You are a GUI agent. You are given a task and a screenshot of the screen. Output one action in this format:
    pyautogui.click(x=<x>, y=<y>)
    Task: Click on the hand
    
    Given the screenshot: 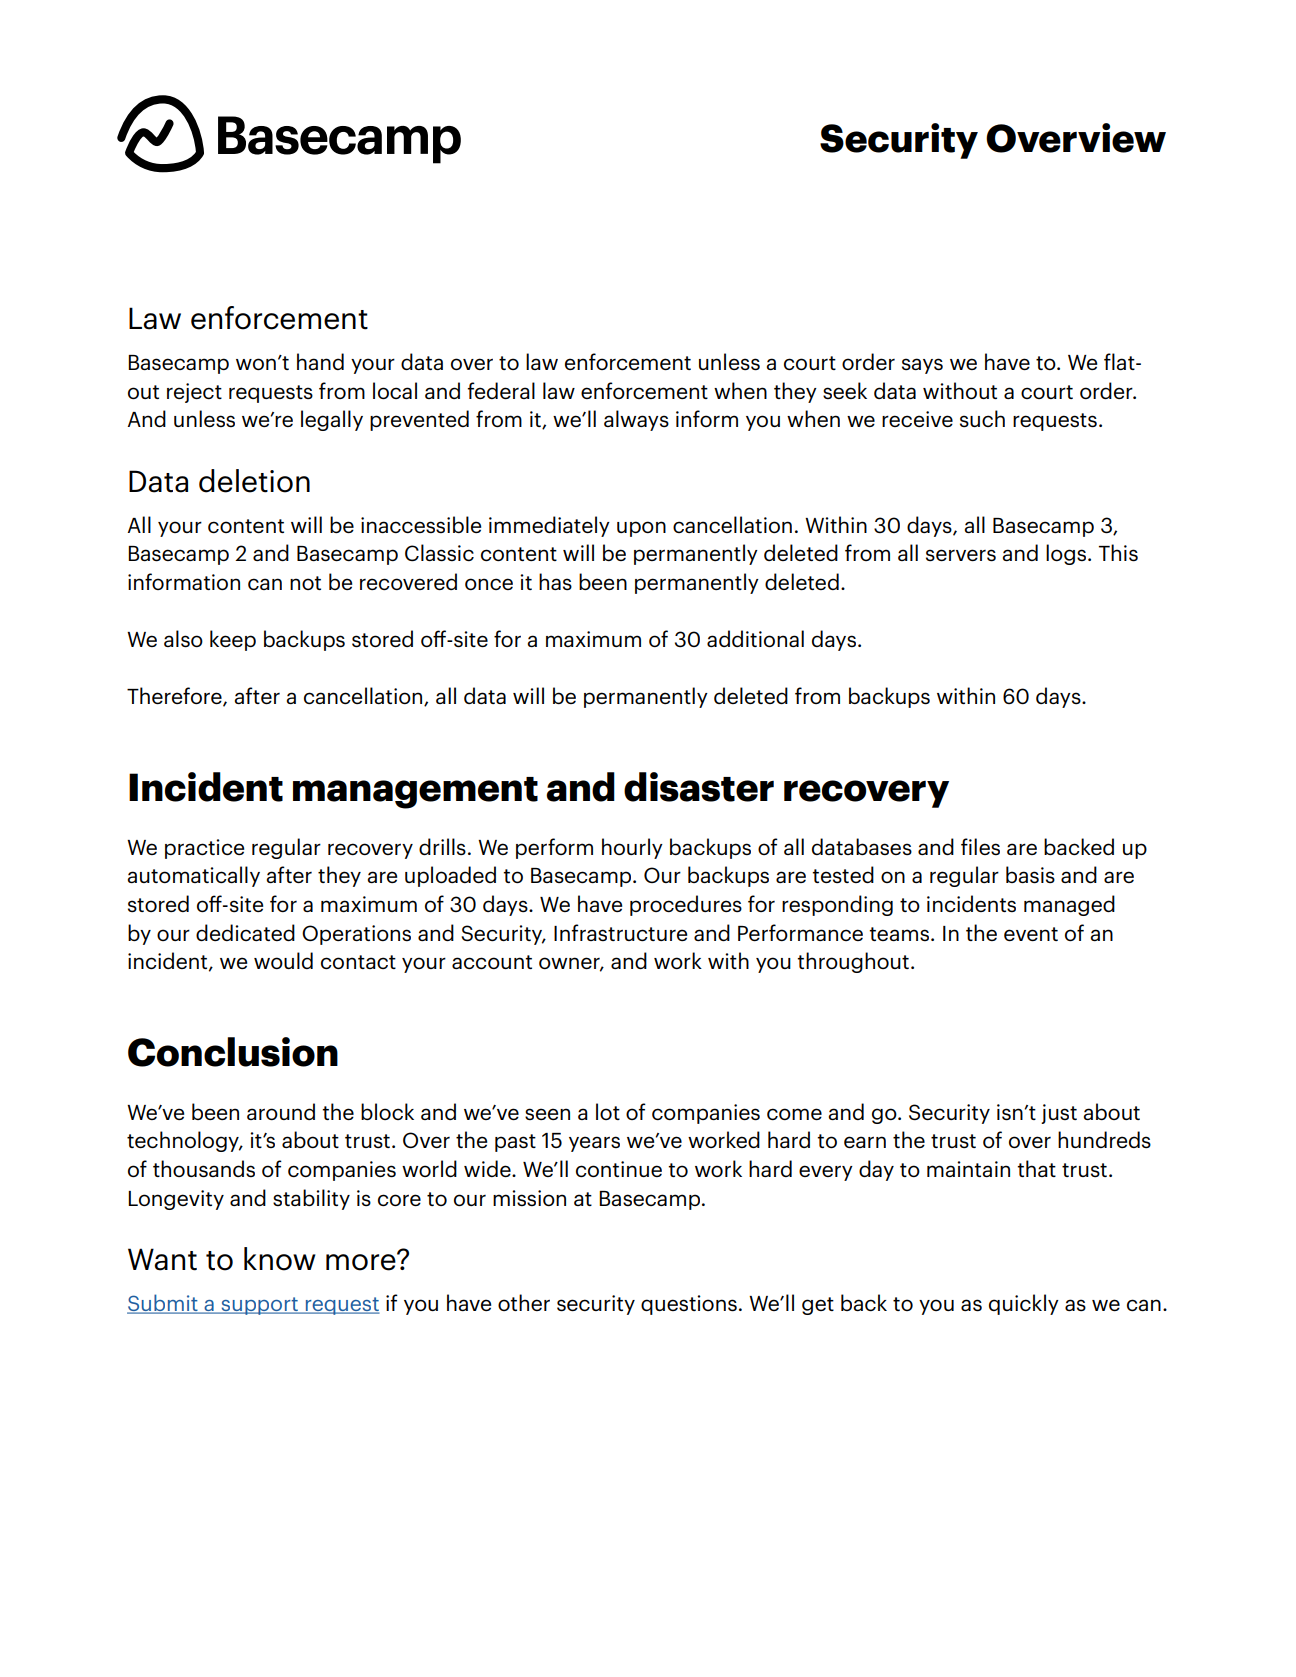 What is the action you would take?
    pyautogui.click(x=320, y=361)
